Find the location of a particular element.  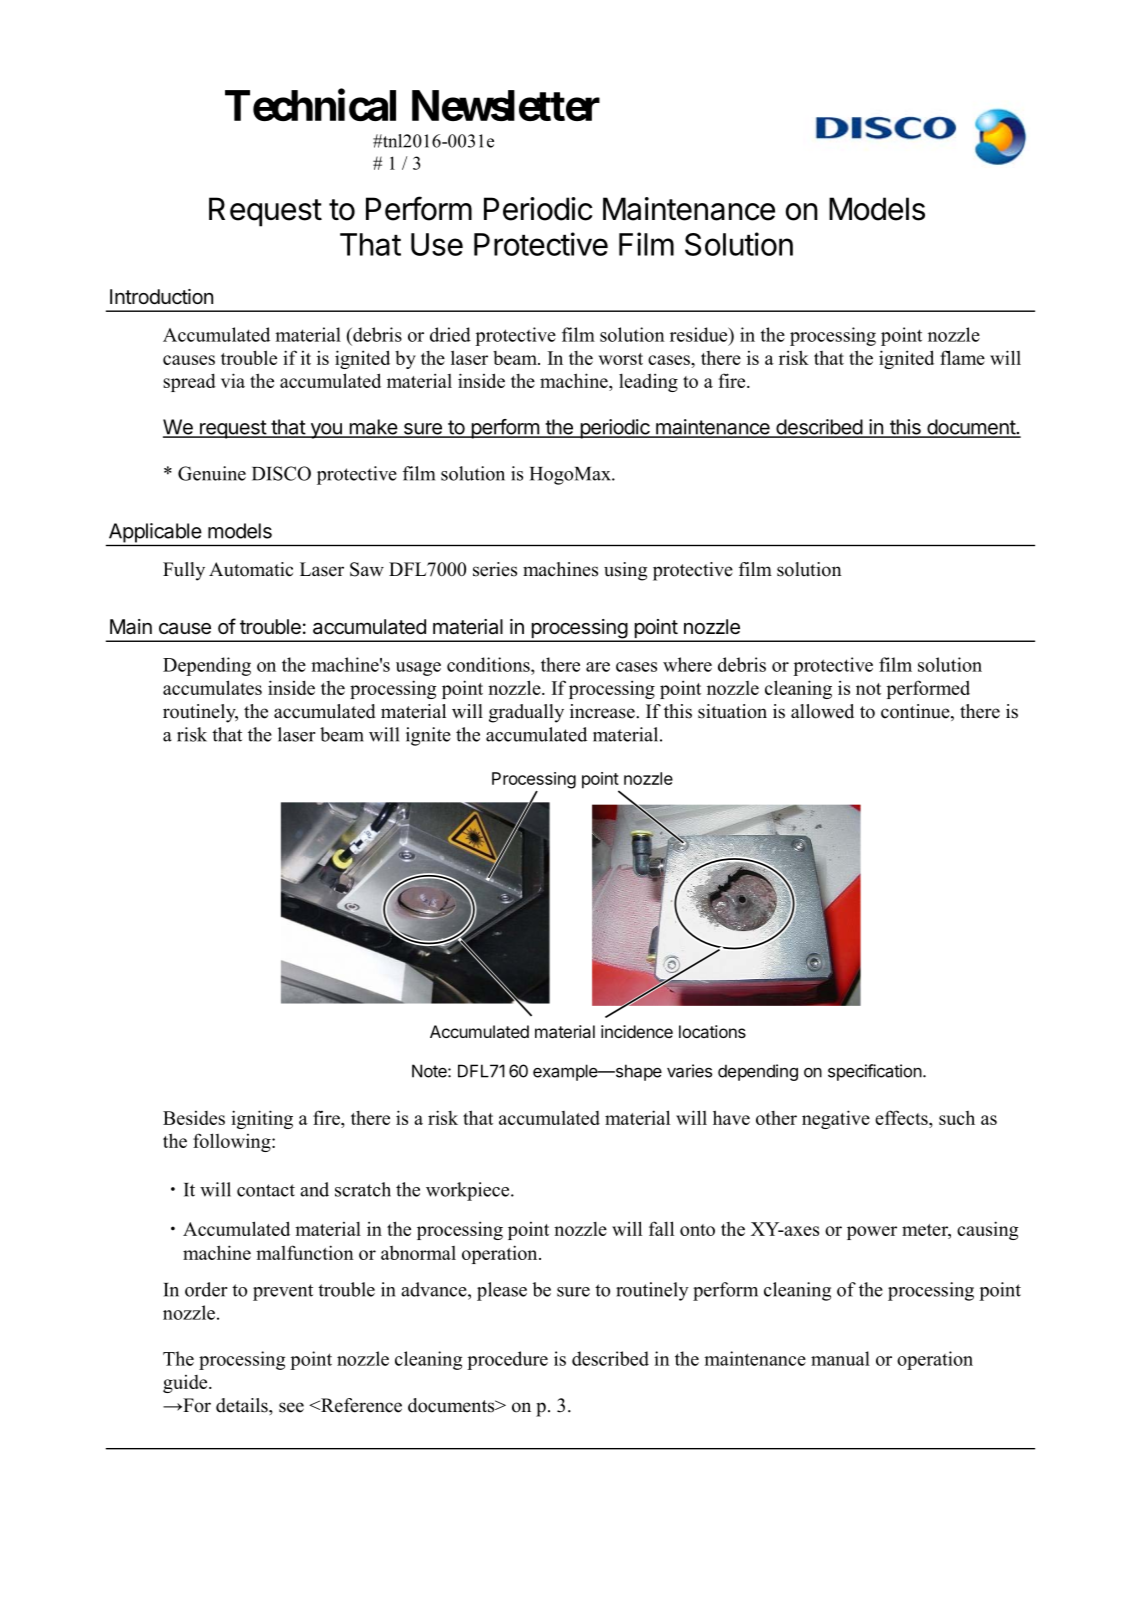

procedure is located at coordinates (507, 1360).
